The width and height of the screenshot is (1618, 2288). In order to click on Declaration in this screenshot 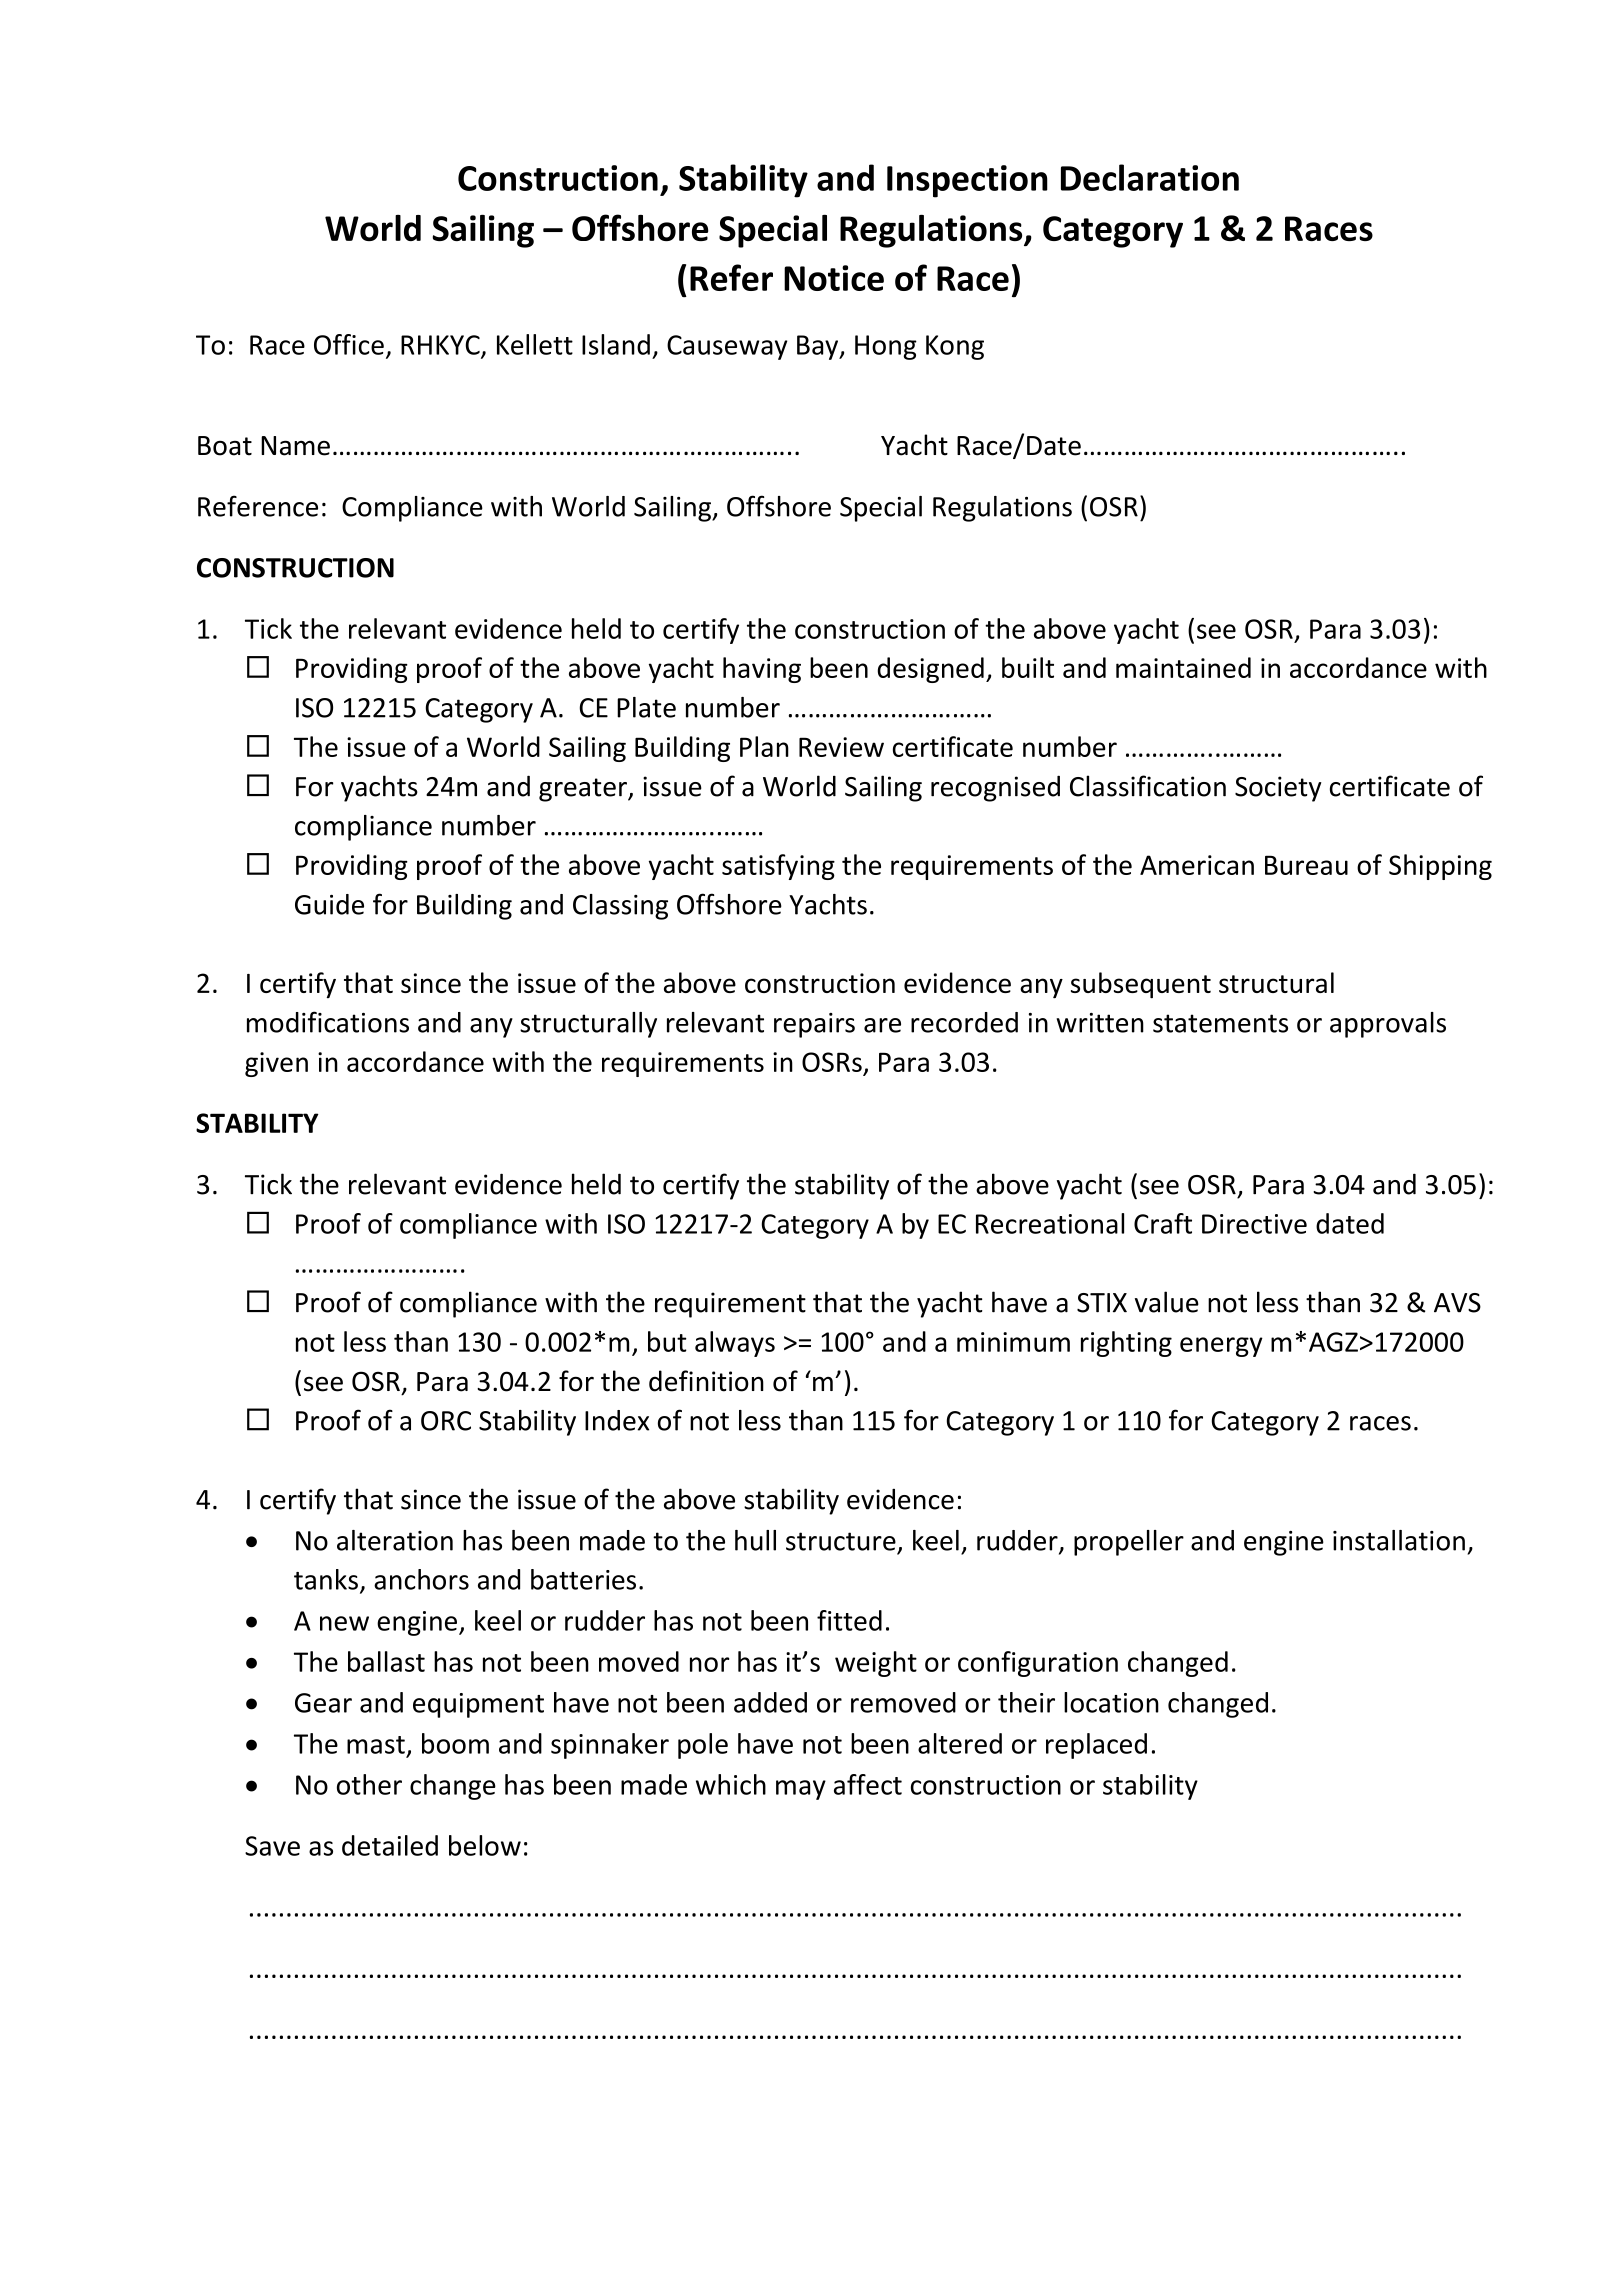, I will do `click(1150, 177)`.
